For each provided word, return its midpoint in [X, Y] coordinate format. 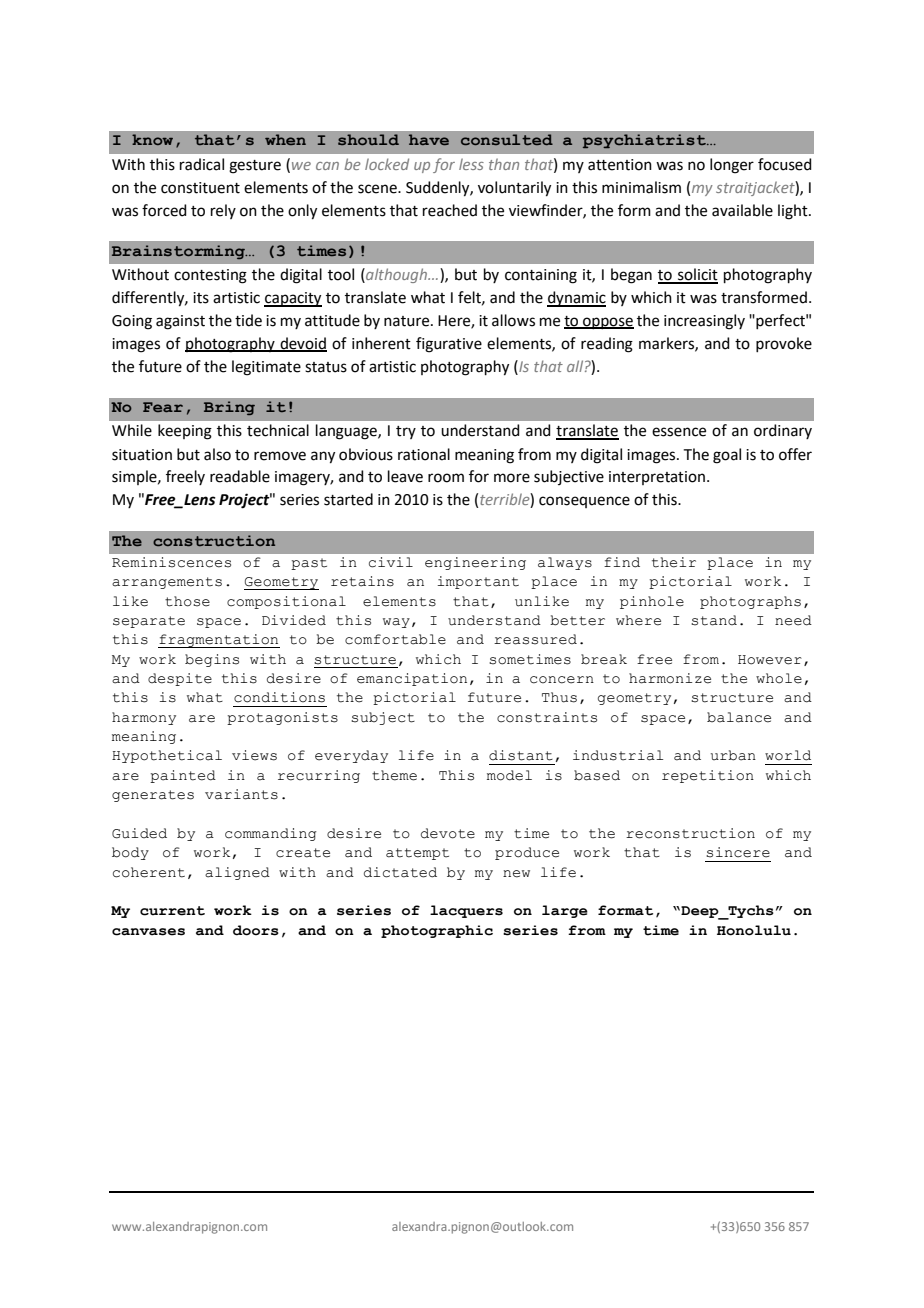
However [770, 660]
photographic [437, 931]
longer [732, 166]
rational [424, 454]
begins [212, 660]
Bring [229, 408]
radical [202, 164]
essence [679, 432]
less [471, 164]
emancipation [412, 679]
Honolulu [754, 930]
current [172, 911]
